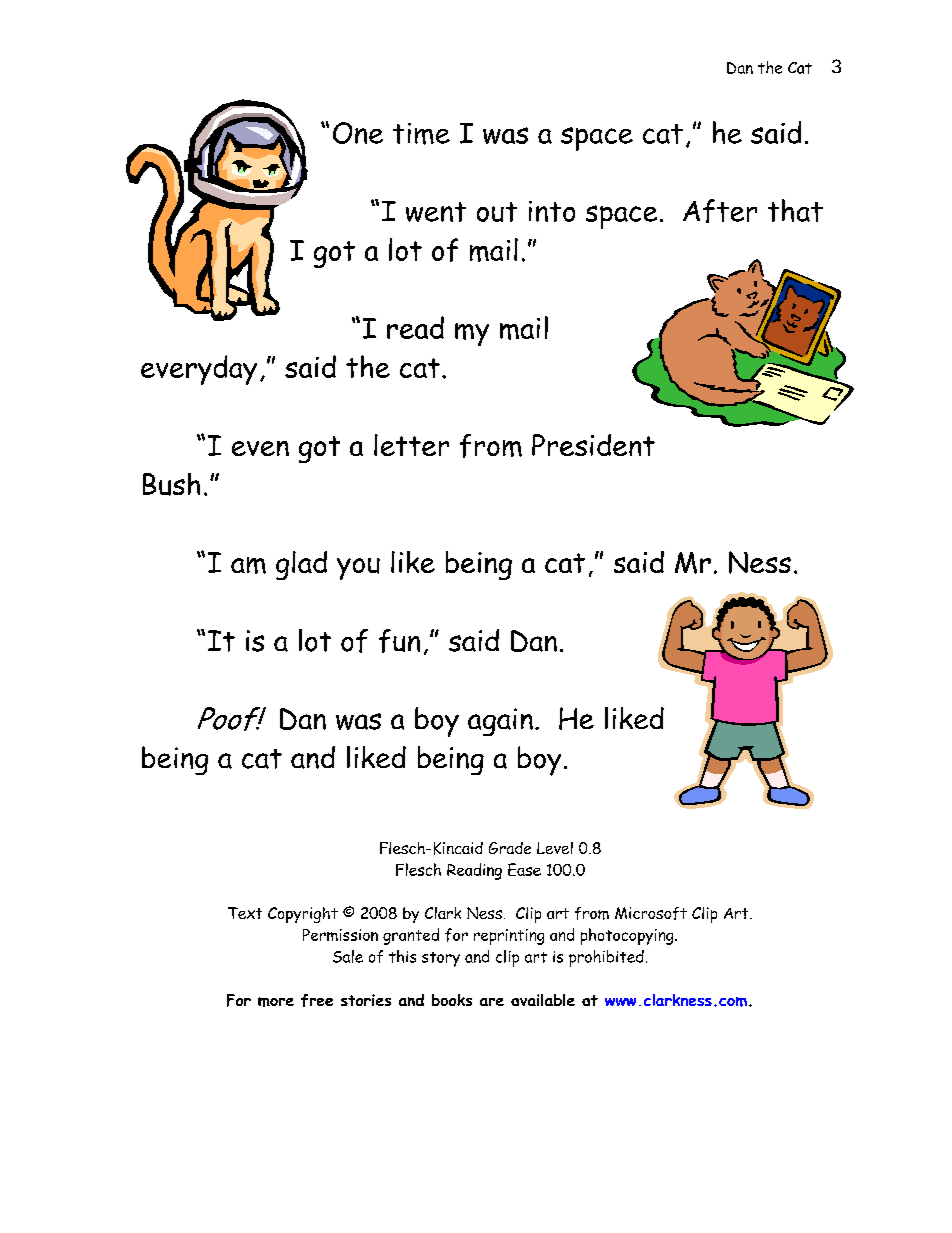  I want to click on letter, so click(411, 445).
